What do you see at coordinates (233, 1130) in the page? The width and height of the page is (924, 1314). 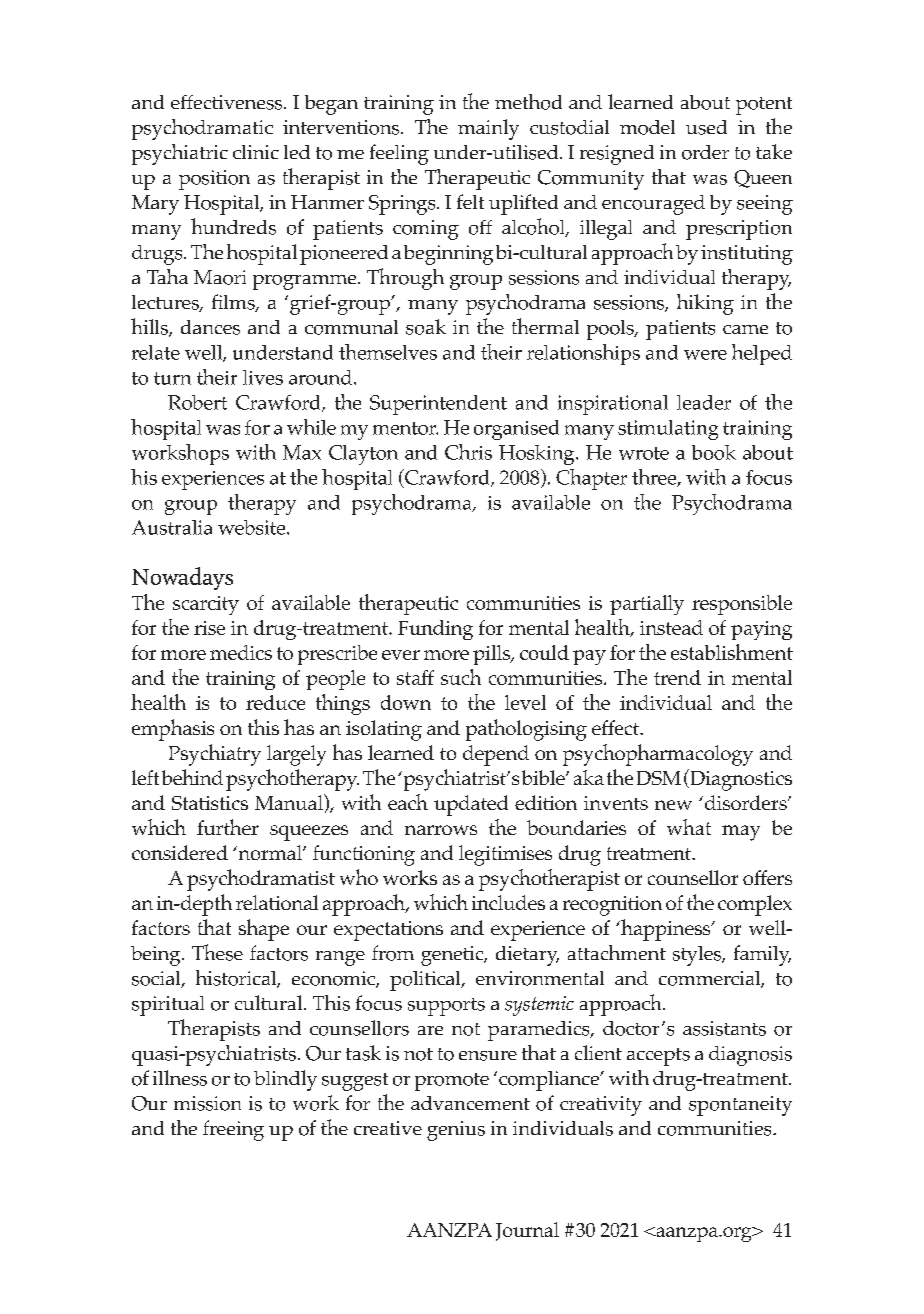 I see `freeing` at bounding box center [233, 1130].
